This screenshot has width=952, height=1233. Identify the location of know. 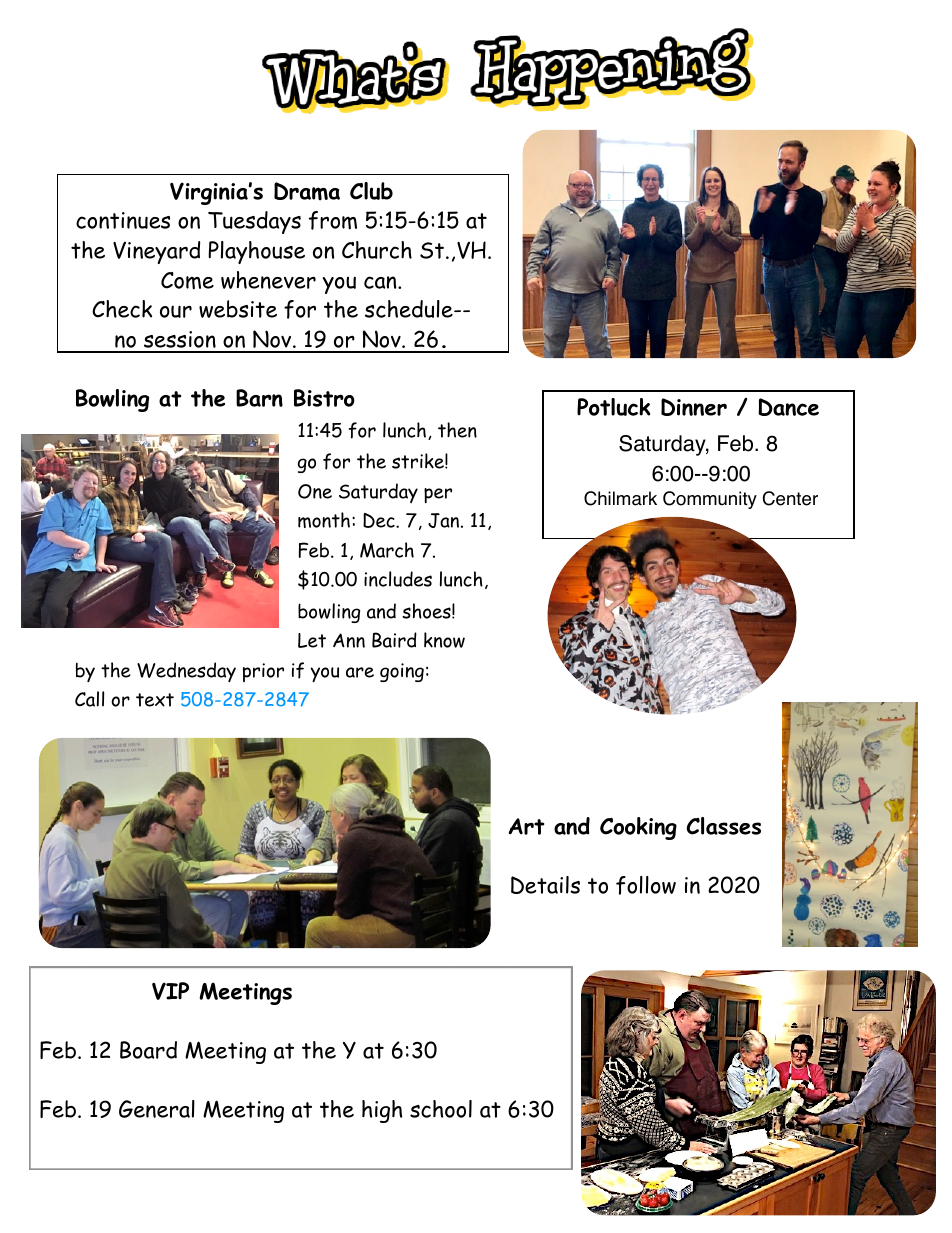
(444, 640).
